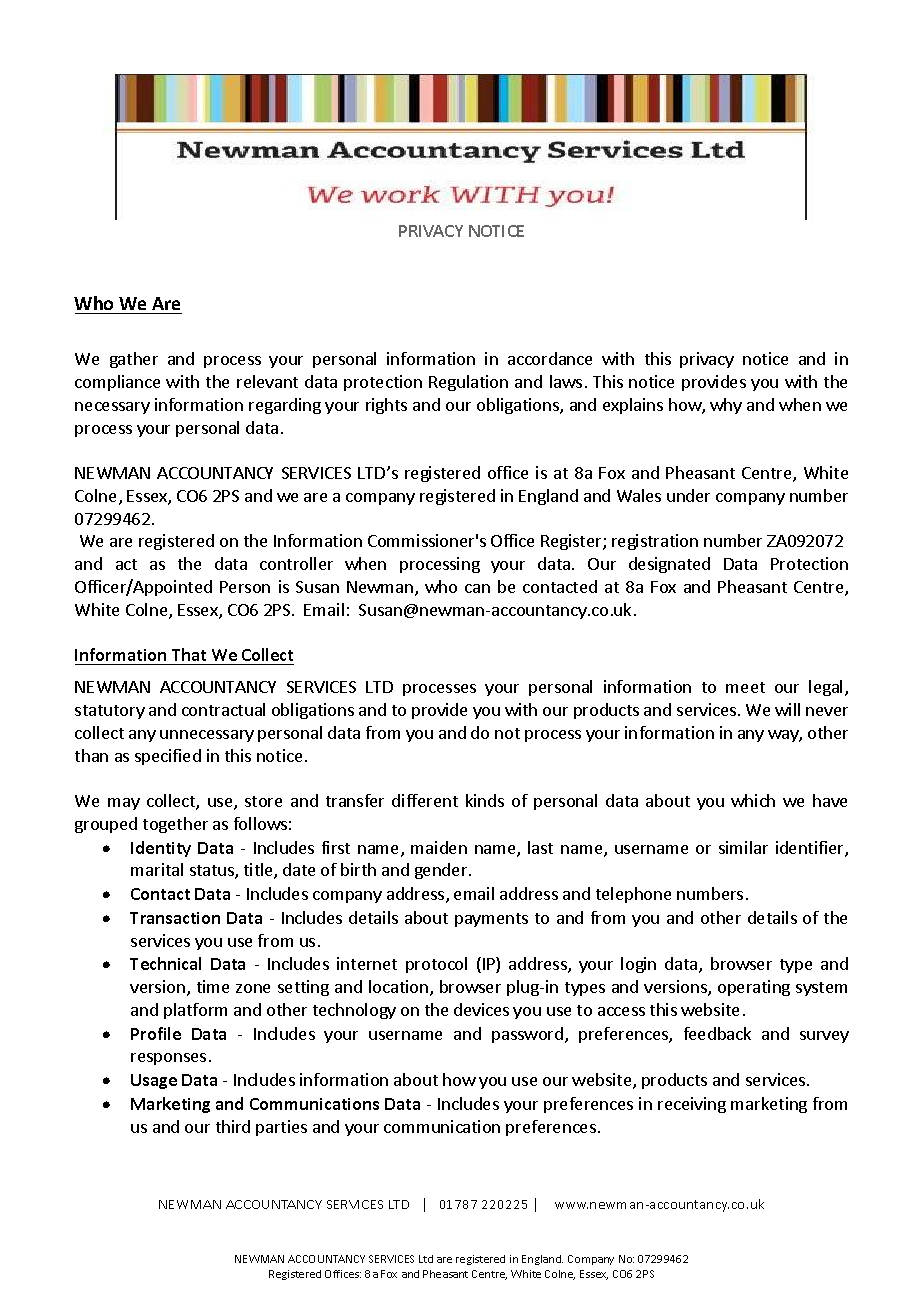 The width and height of the page is (924, 1308). I want to click on kinds, so click(485, 800).
